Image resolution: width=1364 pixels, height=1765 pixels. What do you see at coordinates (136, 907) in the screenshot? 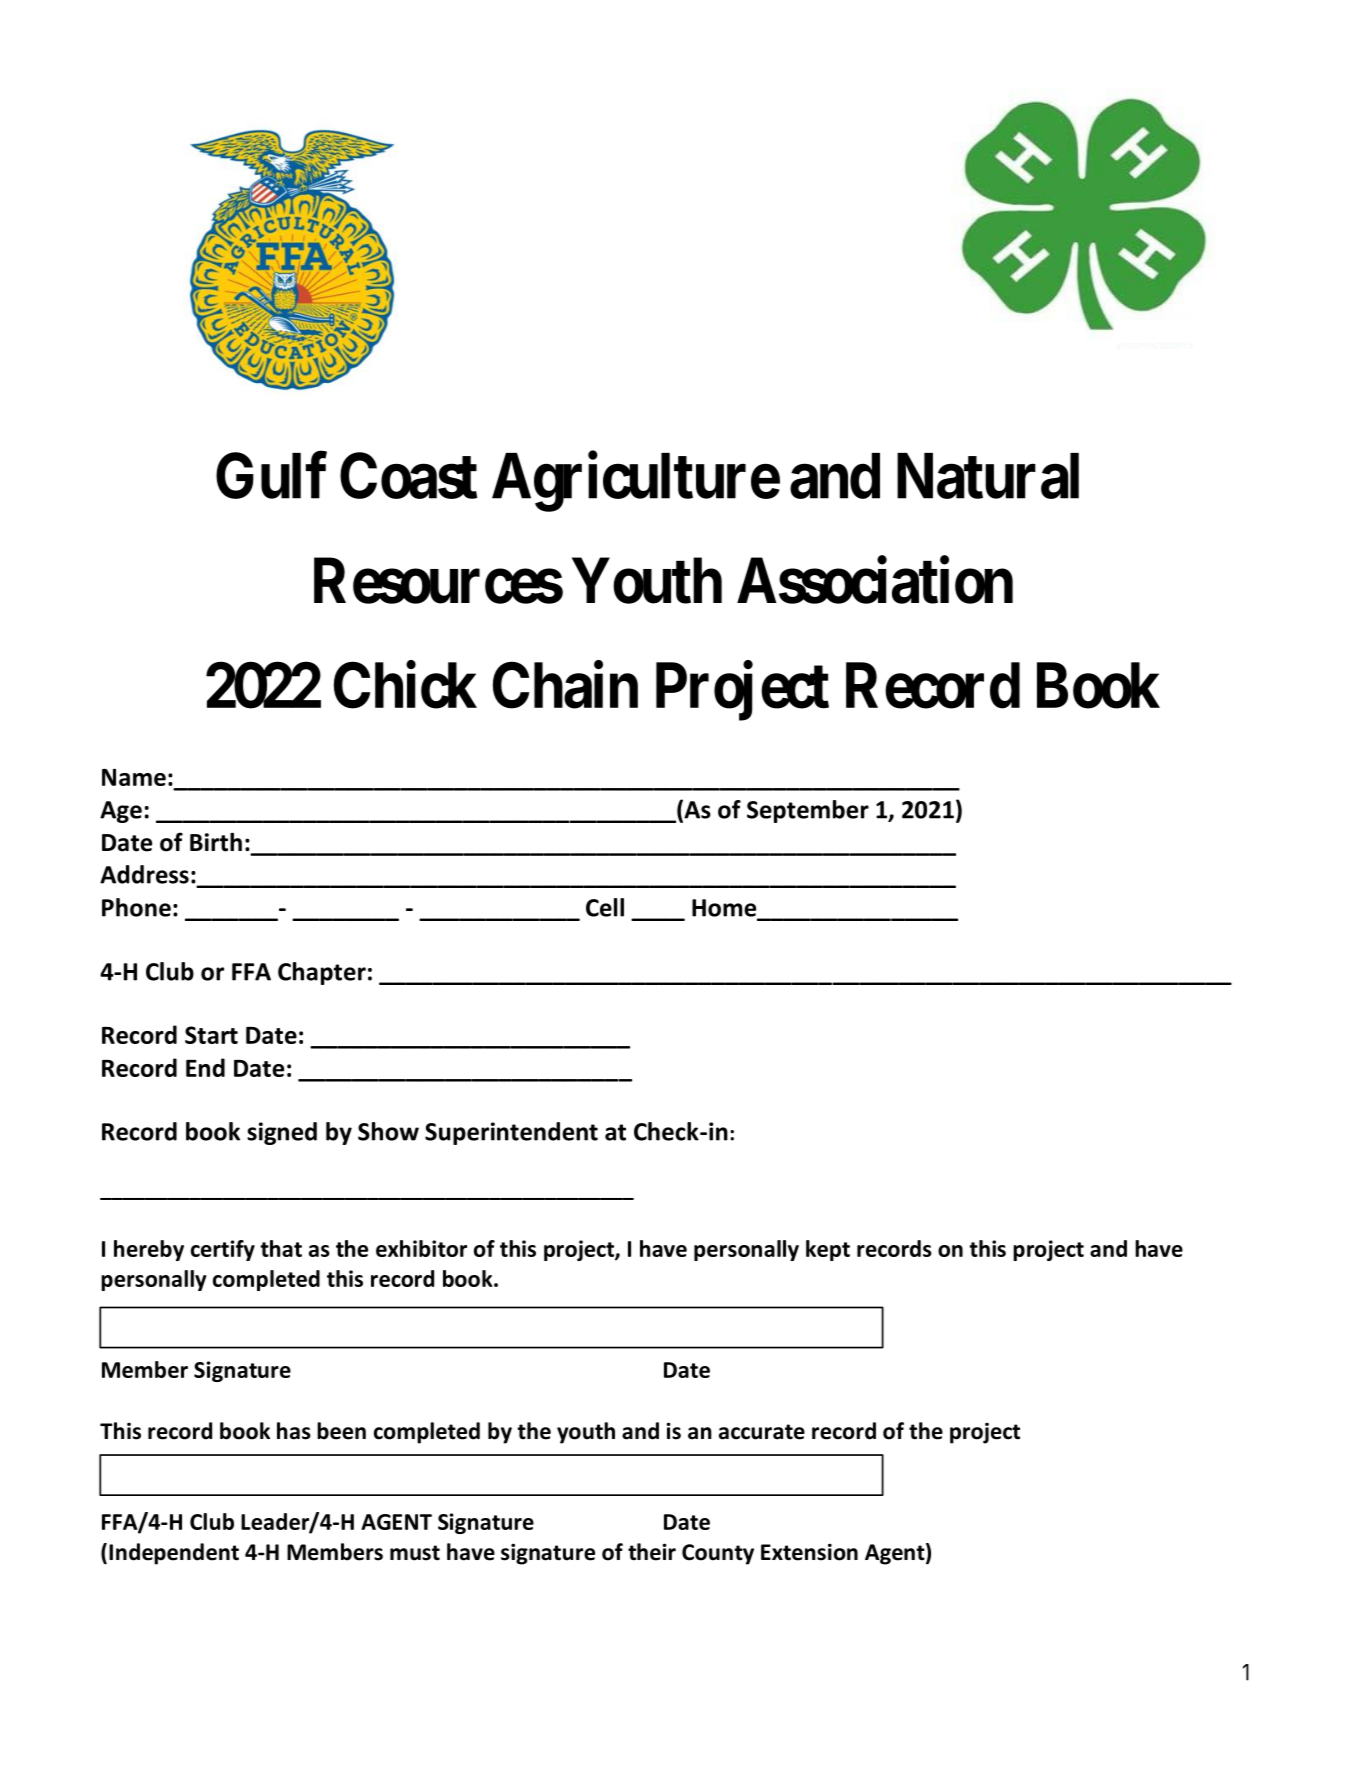
I see `Phone` at bounding box center [136, 907].
